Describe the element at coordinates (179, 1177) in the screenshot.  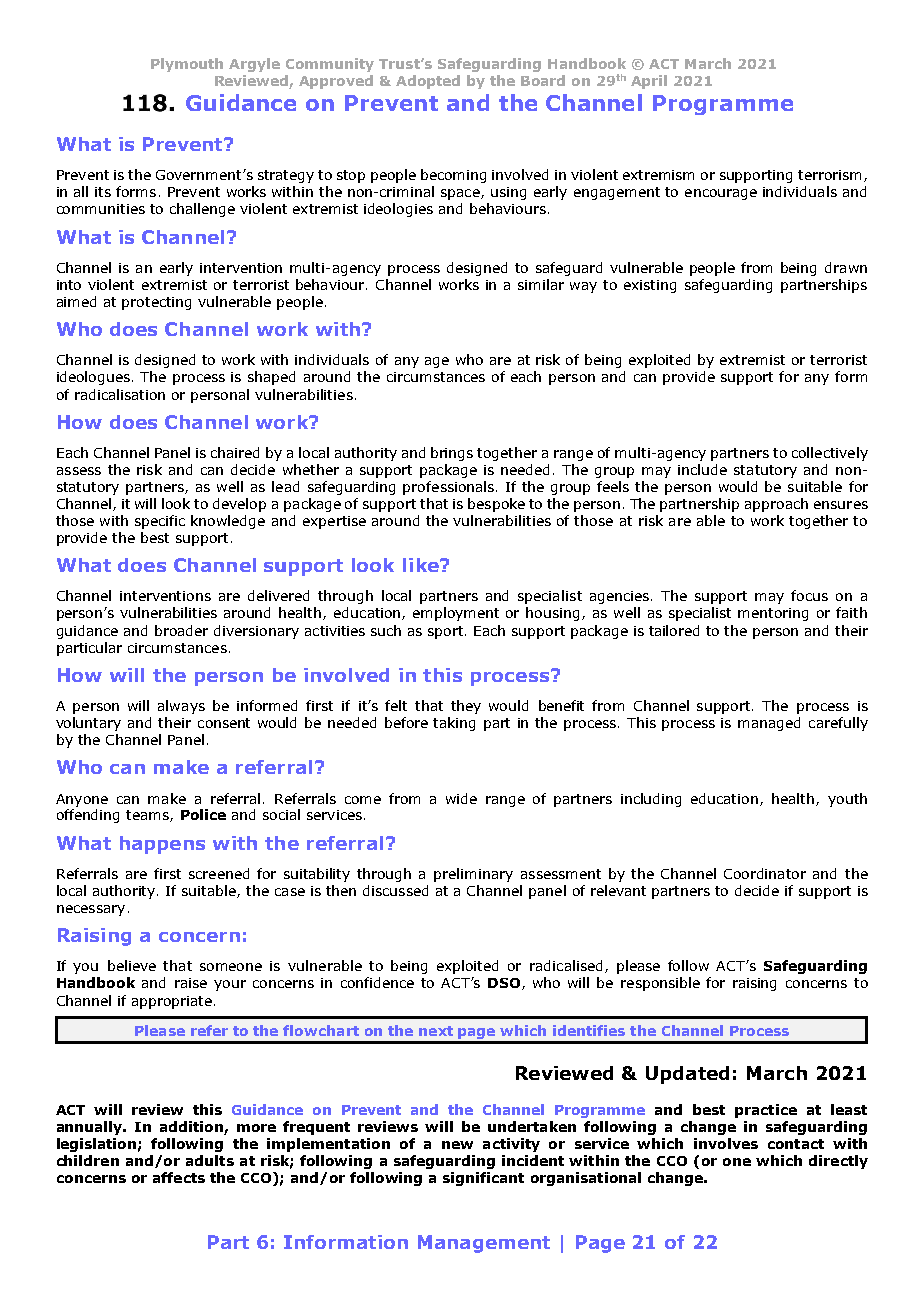
I see `affects` at that location.
